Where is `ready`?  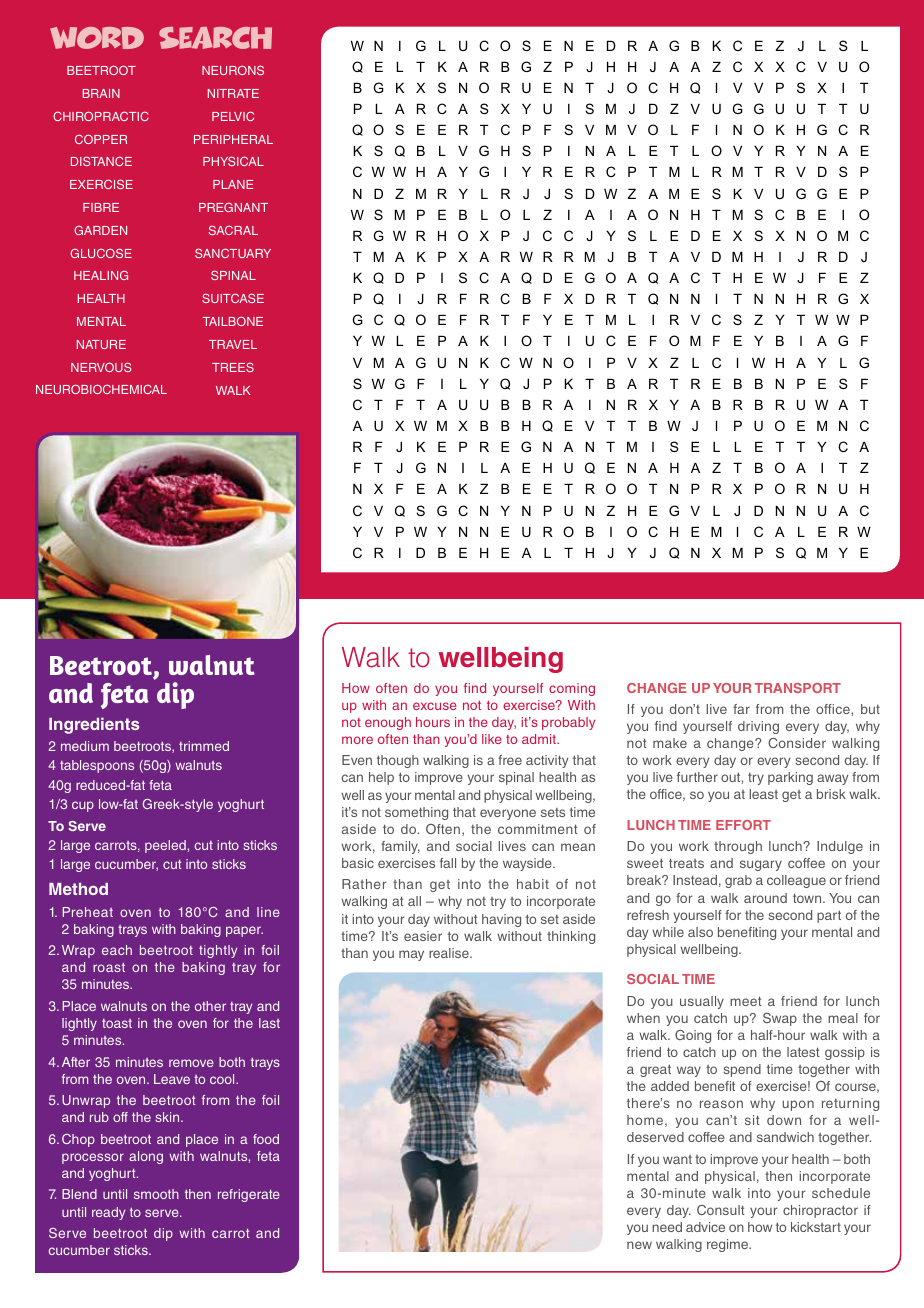 ready is located at coordinates (108, 1213).
